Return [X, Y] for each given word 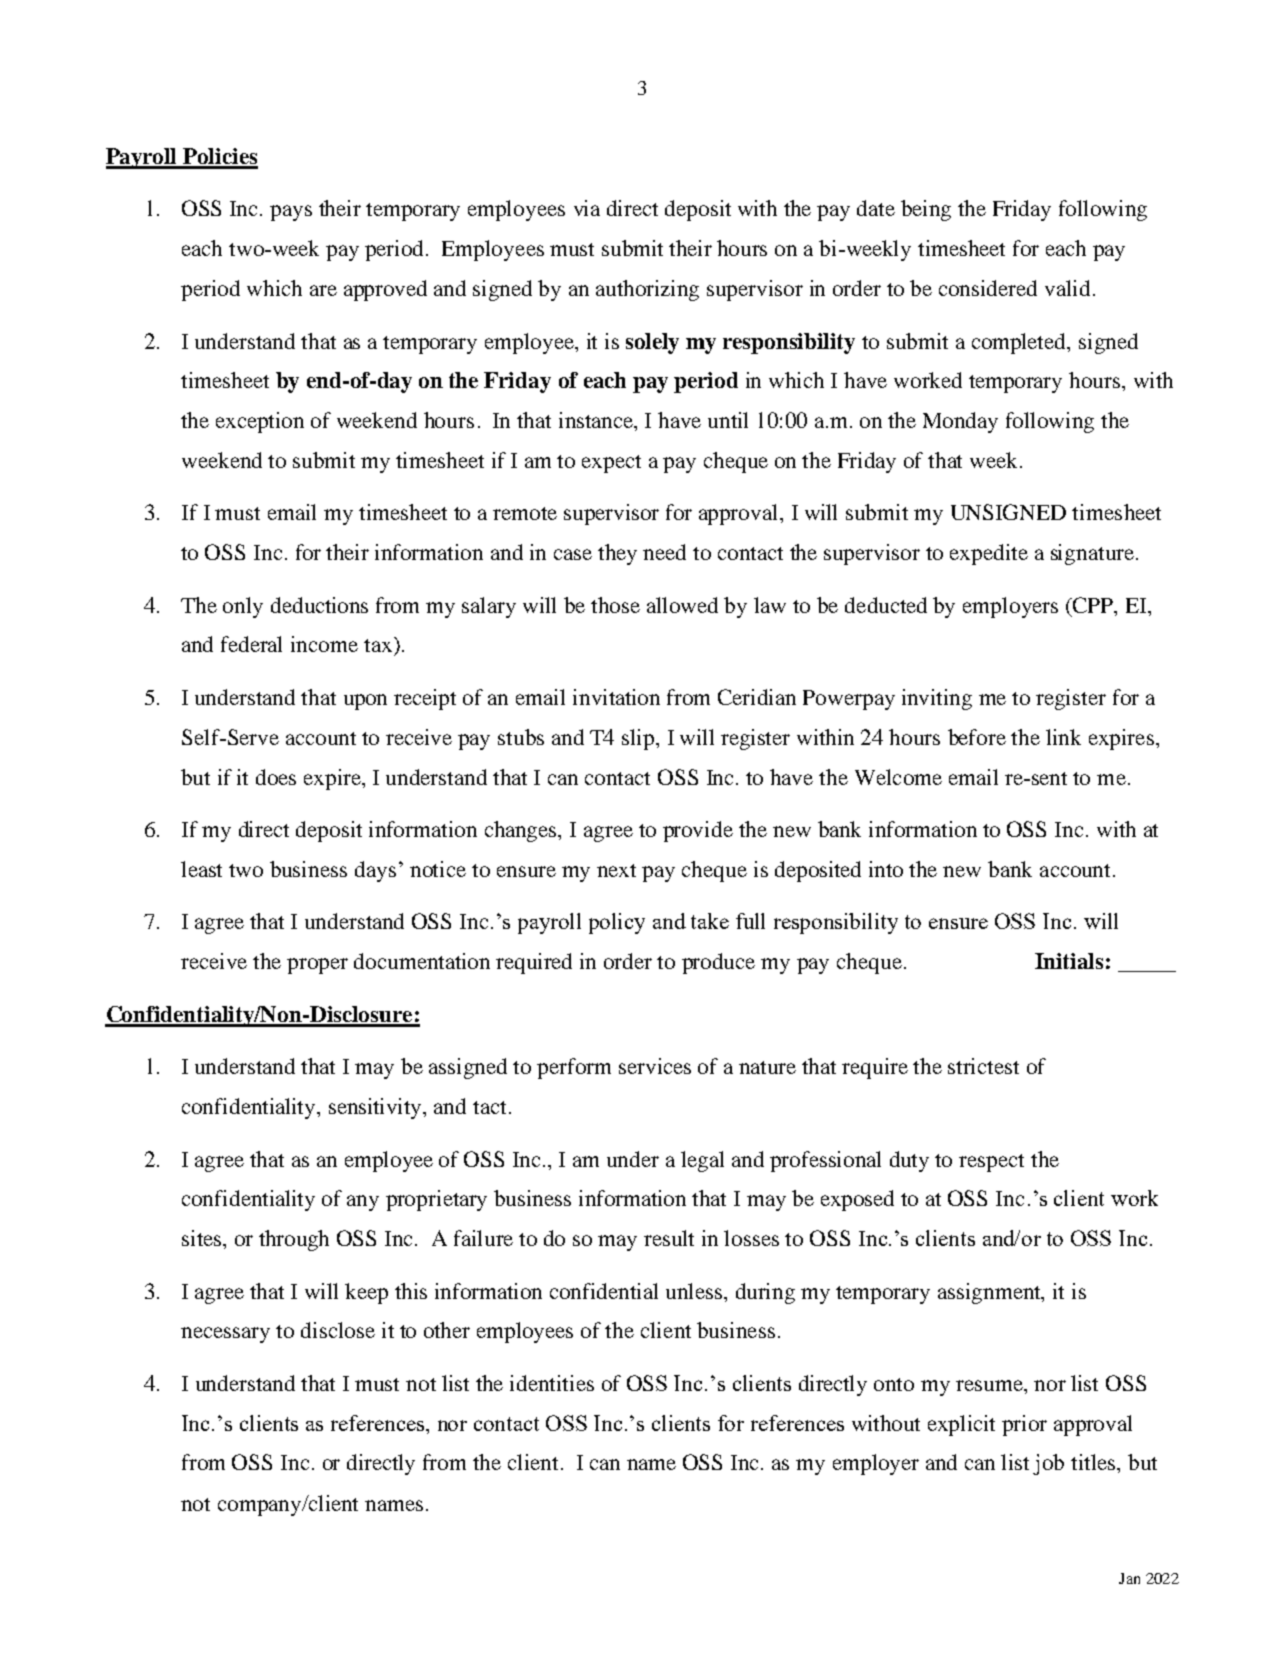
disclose [338, 1330]
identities [552, 1383]
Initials [1069, 961]
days [375, 871]
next [616, 870]
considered [988, 288]
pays [291, 213]
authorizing [647, 290]
